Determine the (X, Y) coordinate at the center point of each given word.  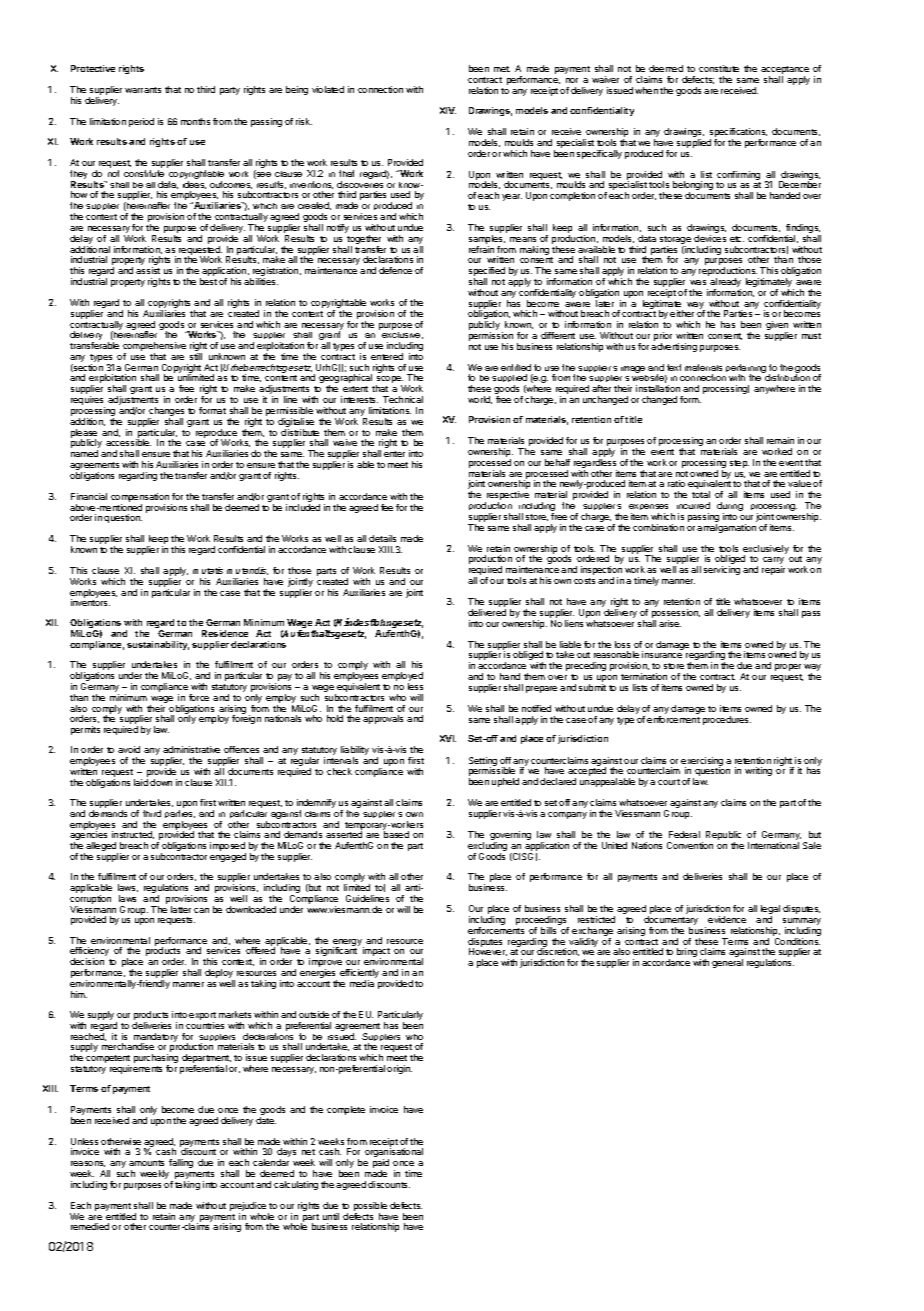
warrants (143, 90)
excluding (487, 848)
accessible (128, 442)
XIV (448, 110)
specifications (738, 134)
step (739, 464)
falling (181, 1163)
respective (507, 497)
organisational (394, 1154)
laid (141, 782)
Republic (723, 837)
